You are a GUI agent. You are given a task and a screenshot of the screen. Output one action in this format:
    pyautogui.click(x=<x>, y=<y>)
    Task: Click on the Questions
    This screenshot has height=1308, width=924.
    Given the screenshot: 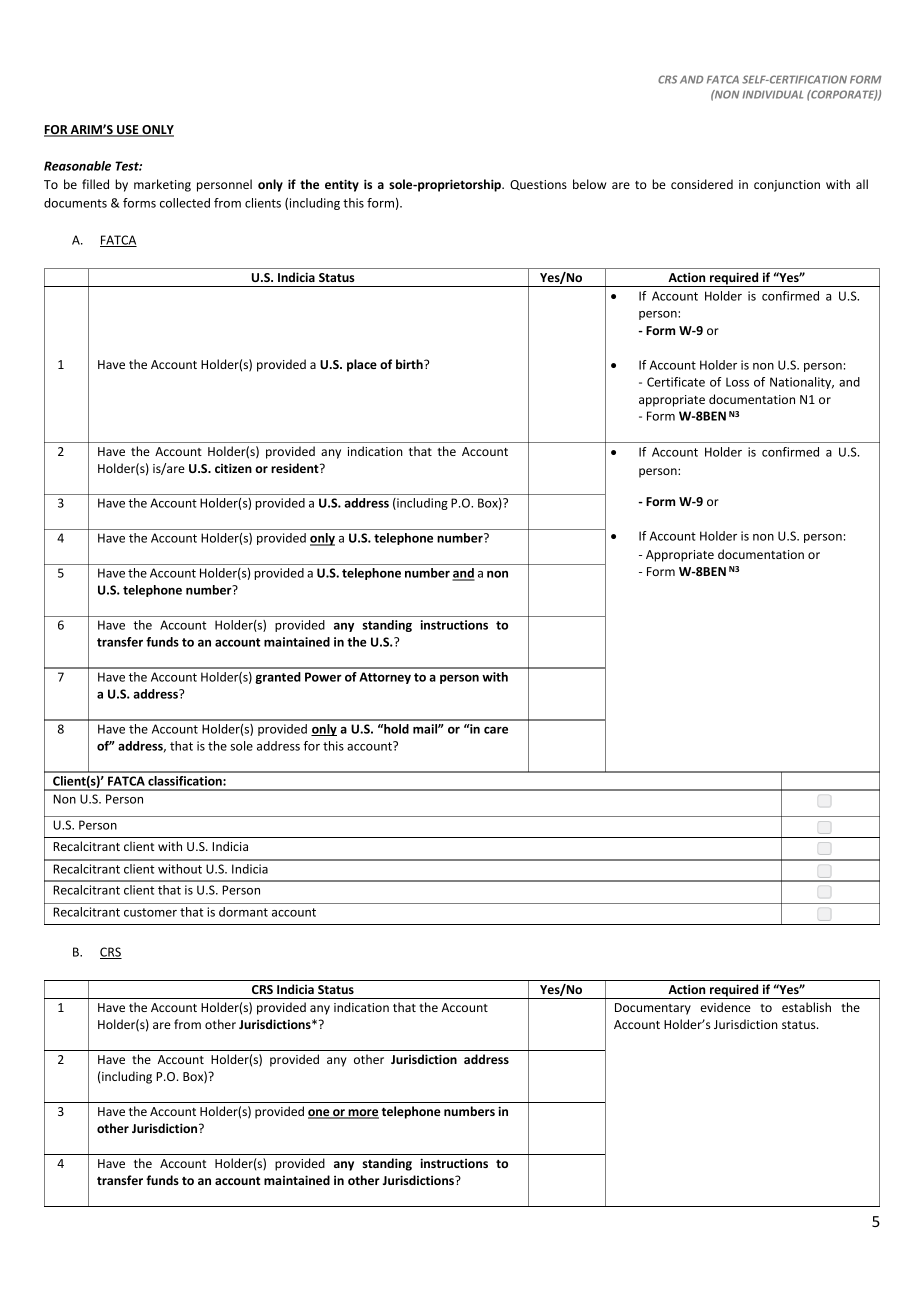 What is the action you would take?
    pyautogui.click(x=538, y=185)
